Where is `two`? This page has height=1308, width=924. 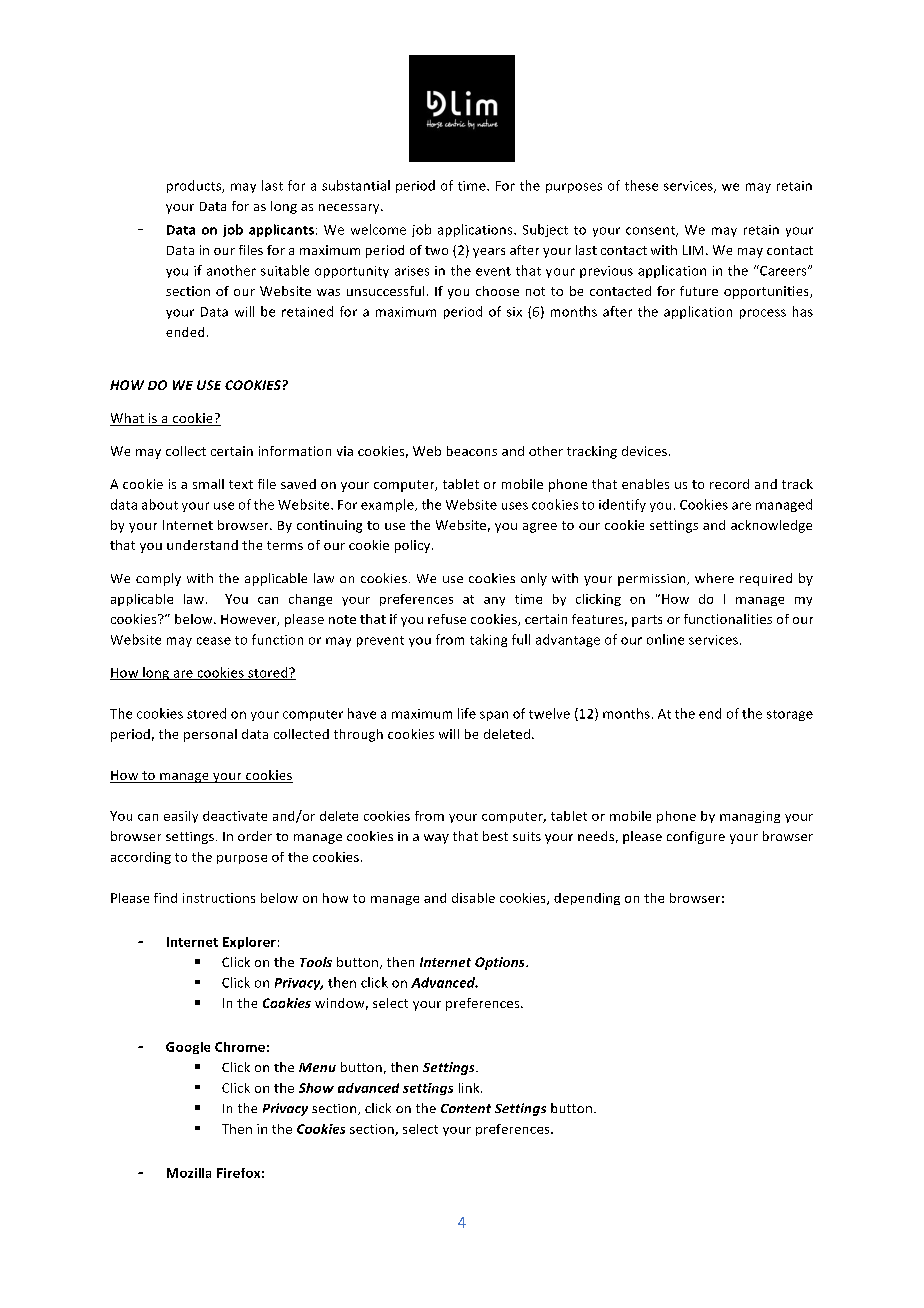
two is located at coordinates (436, 250).
